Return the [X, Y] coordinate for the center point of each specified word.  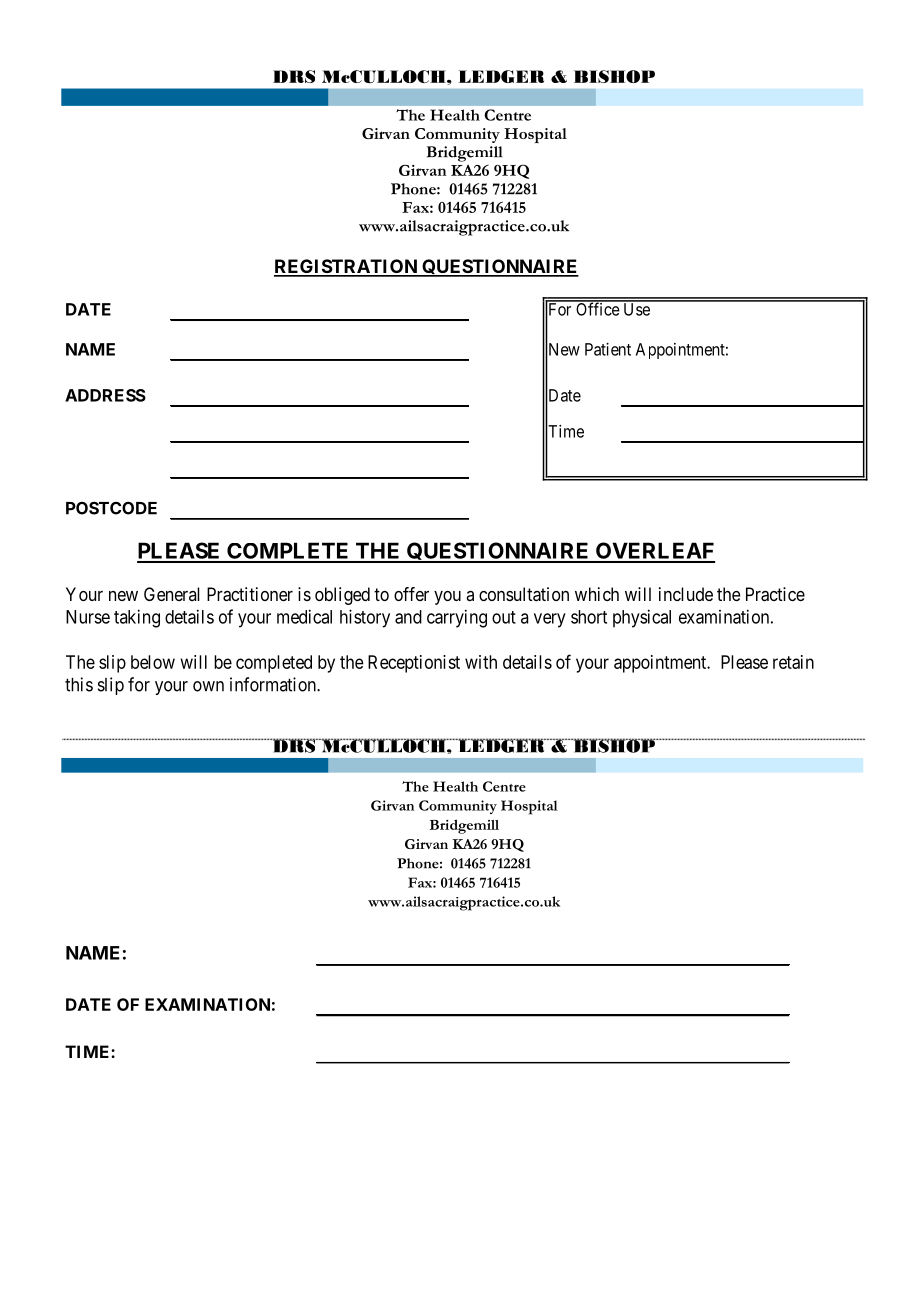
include [686, 594]
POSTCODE [111, 508]
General [172, 594]
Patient [608, 349]
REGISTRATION [346, 267]
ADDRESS [105, 395]
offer [411, 594]
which [597, 594]
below [153, 662]
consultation [524, 594]
